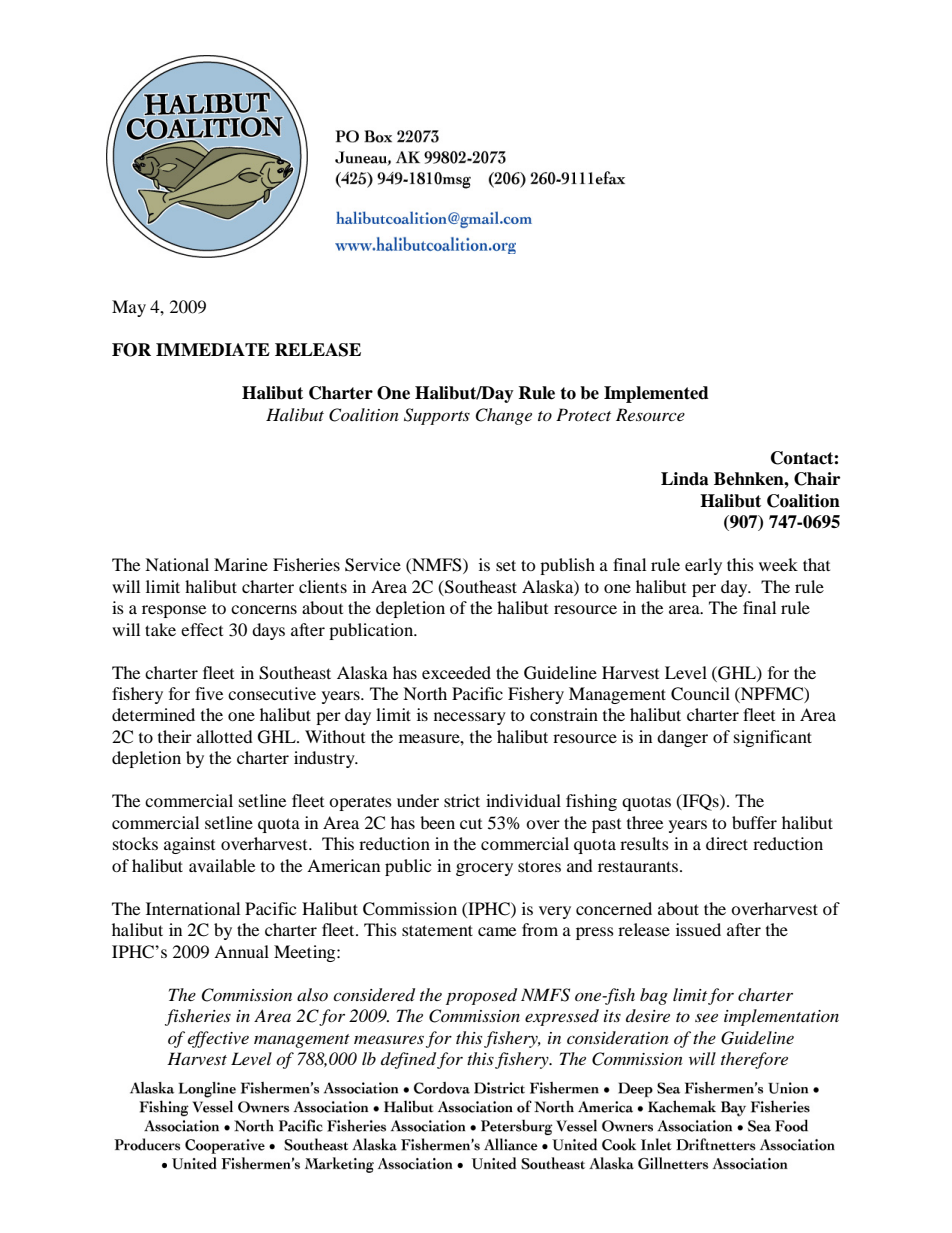 The image size is (952, 1233). I want to click on exceeded, so click(456, 672).
